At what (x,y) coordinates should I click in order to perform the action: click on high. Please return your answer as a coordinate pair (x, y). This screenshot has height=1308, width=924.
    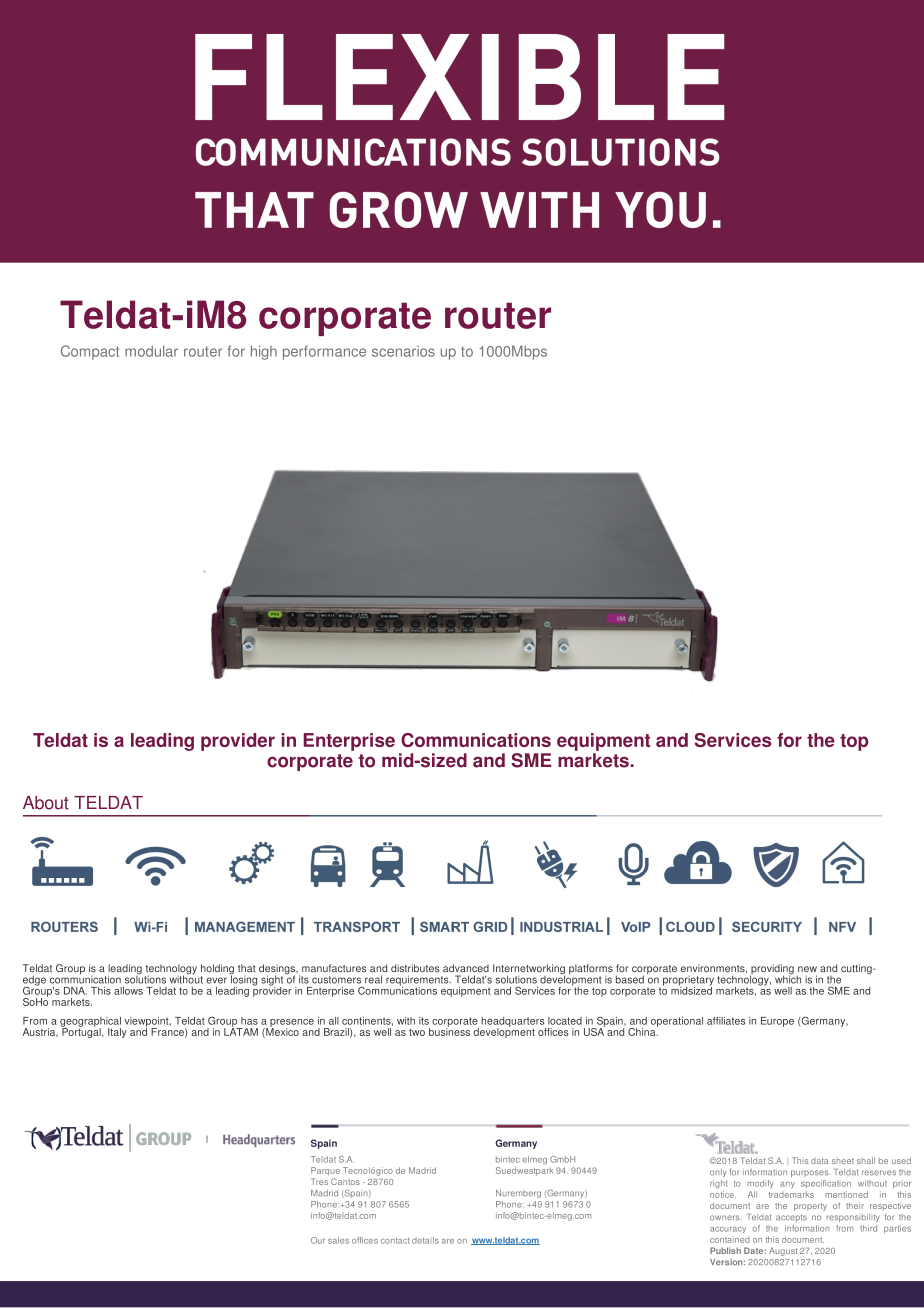
    Looking at the image, I should click on (264, 352).
